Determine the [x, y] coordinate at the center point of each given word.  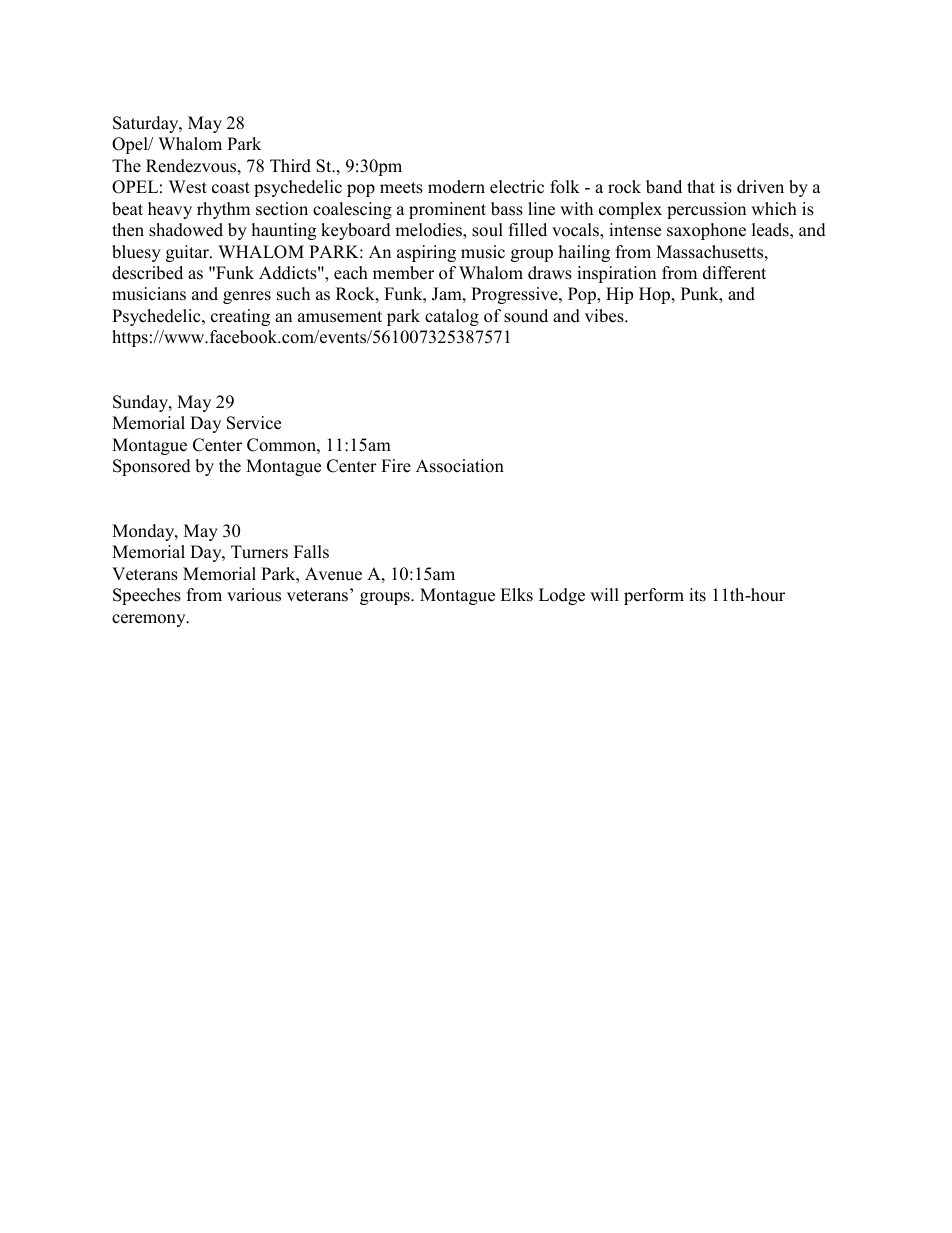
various [254, 595]
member [403, 273]
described [147, 273]
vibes [605, 316]
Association [460, 466]
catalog [452, 317]
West [188, 187]
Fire [396, 466]
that [701, 186]
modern [456, 187]
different [734, 273]
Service [254, 423]
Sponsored [152, 467]
